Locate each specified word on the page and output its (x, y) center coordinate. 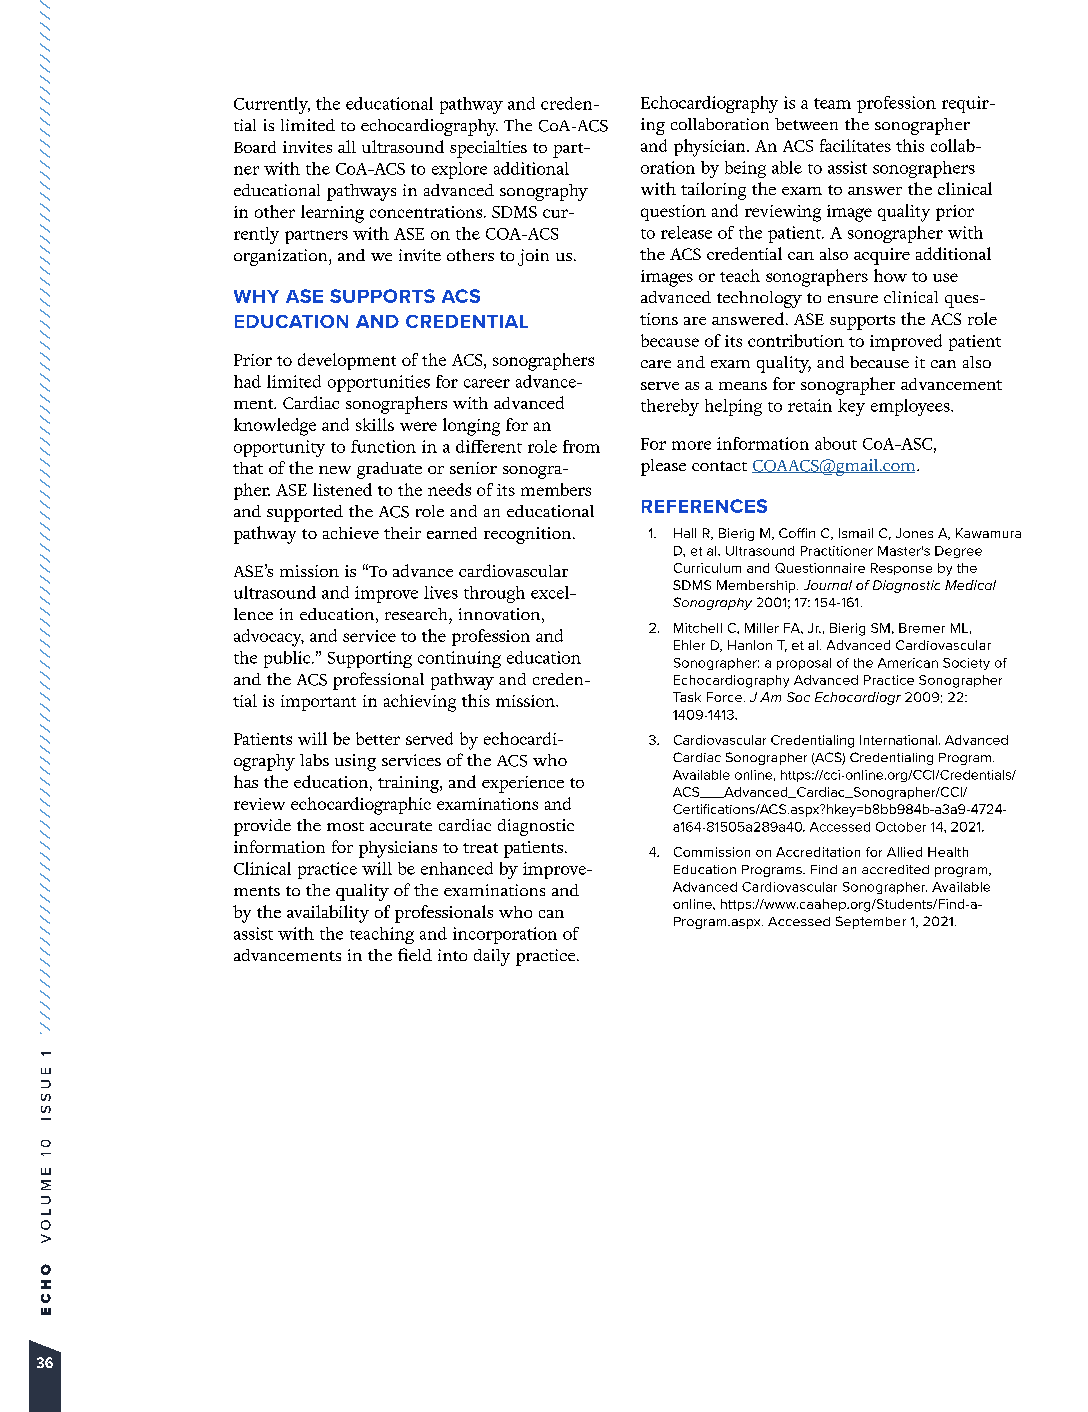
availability (328, 914)
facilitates (855, 145)
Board (255, 147)
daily (492, 957)
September (871, 922)
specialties (488, 149)
